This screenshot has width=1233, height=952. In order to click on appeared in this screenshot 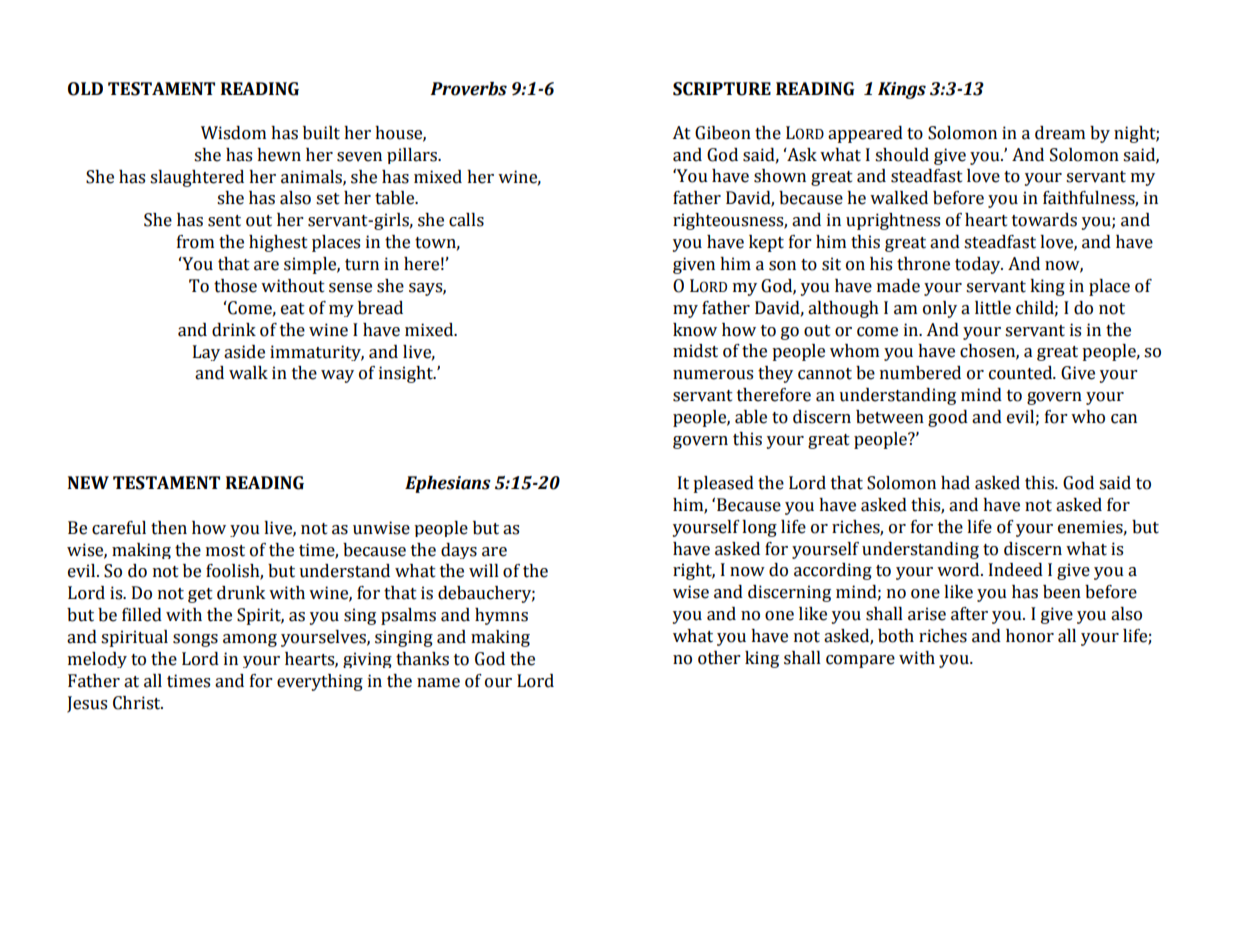, I will do `click(865, 134)`.
